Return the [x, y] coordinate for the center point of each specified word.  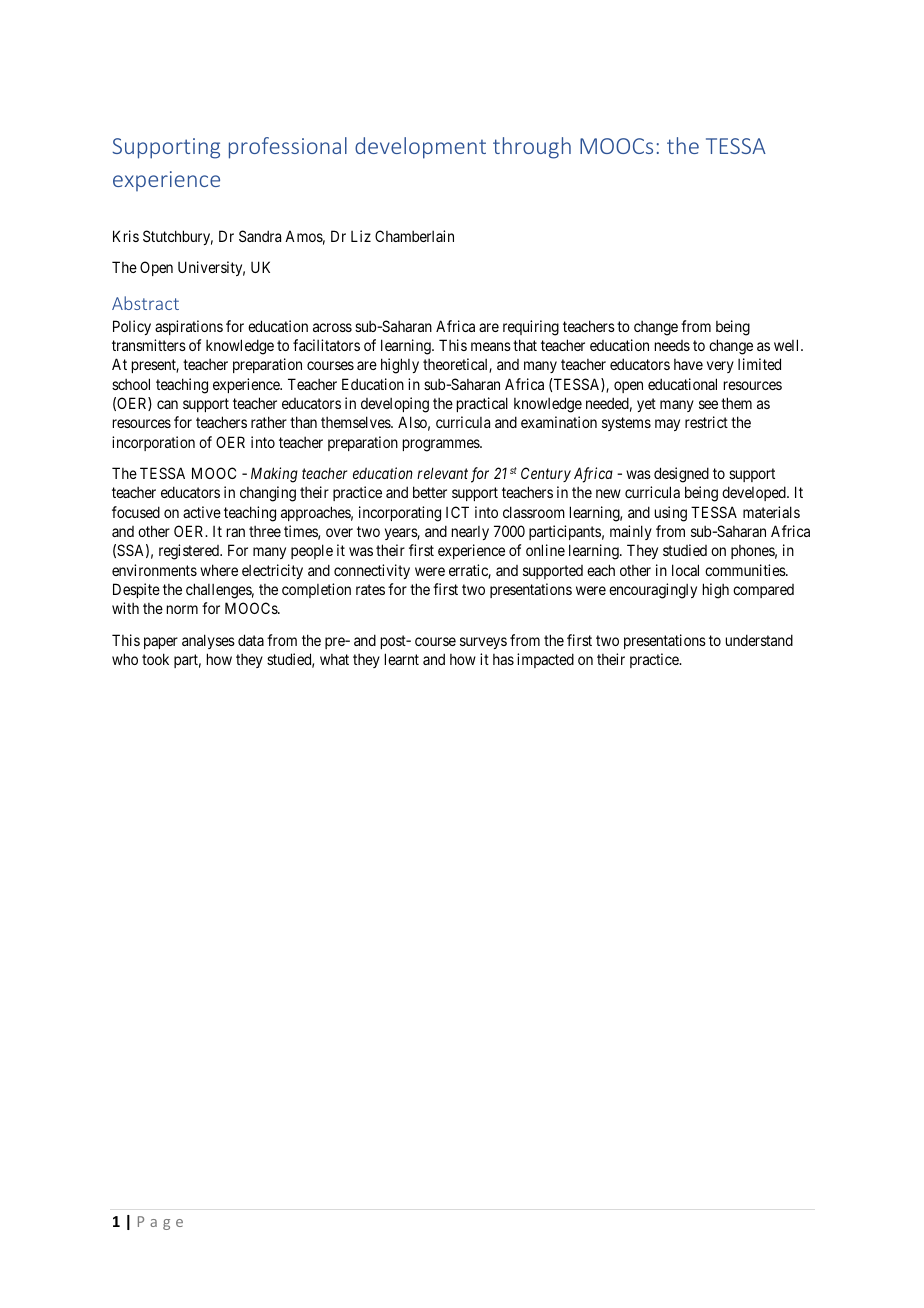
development [420, 148]
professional [288, 148]
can [167, 404]
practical [482, 404]
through [532, 148]
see [708, 404]
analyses [208, 641]
